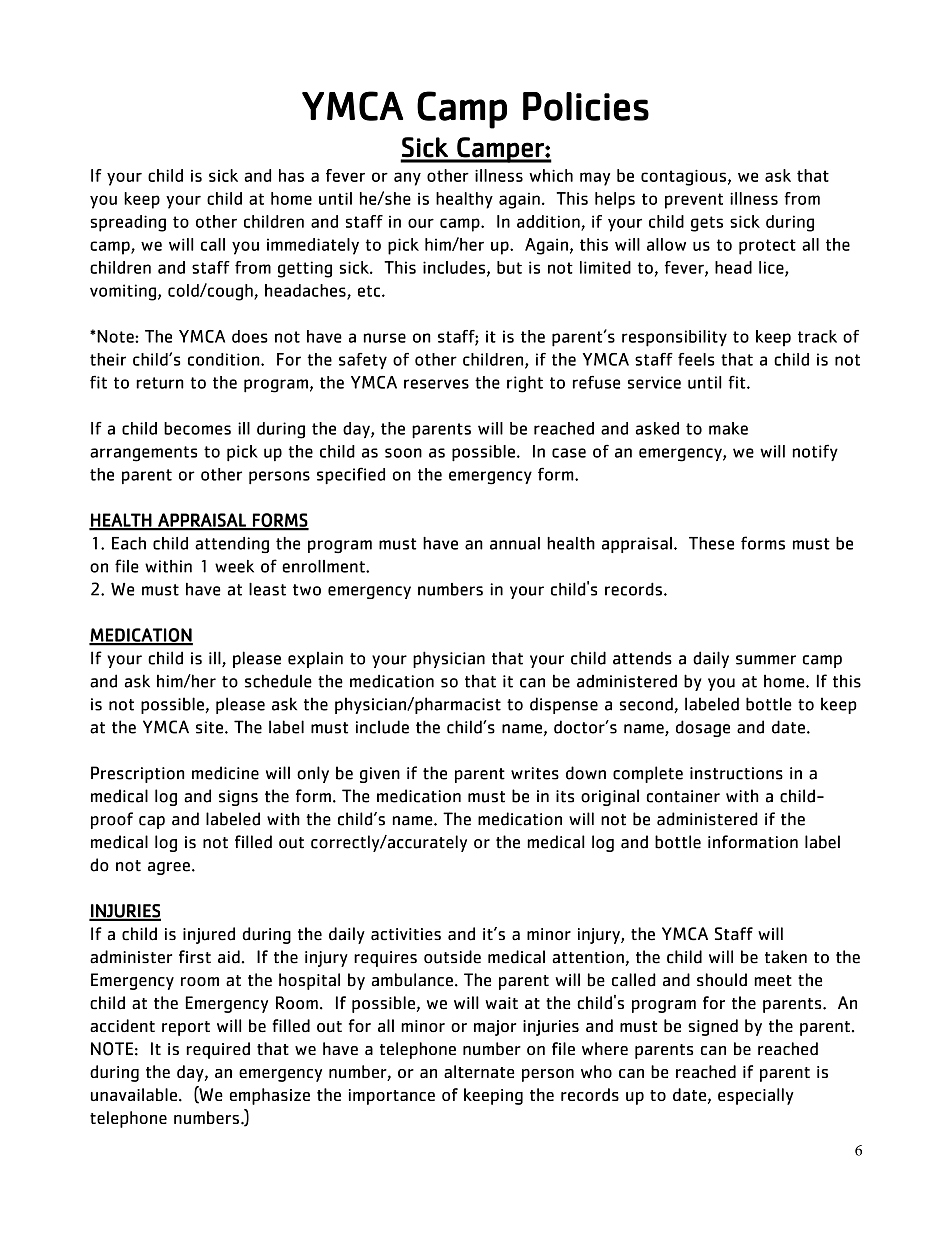 The width and height of the screenshot is (952, 1233). I want to click on especially, so click(756, 1096).
